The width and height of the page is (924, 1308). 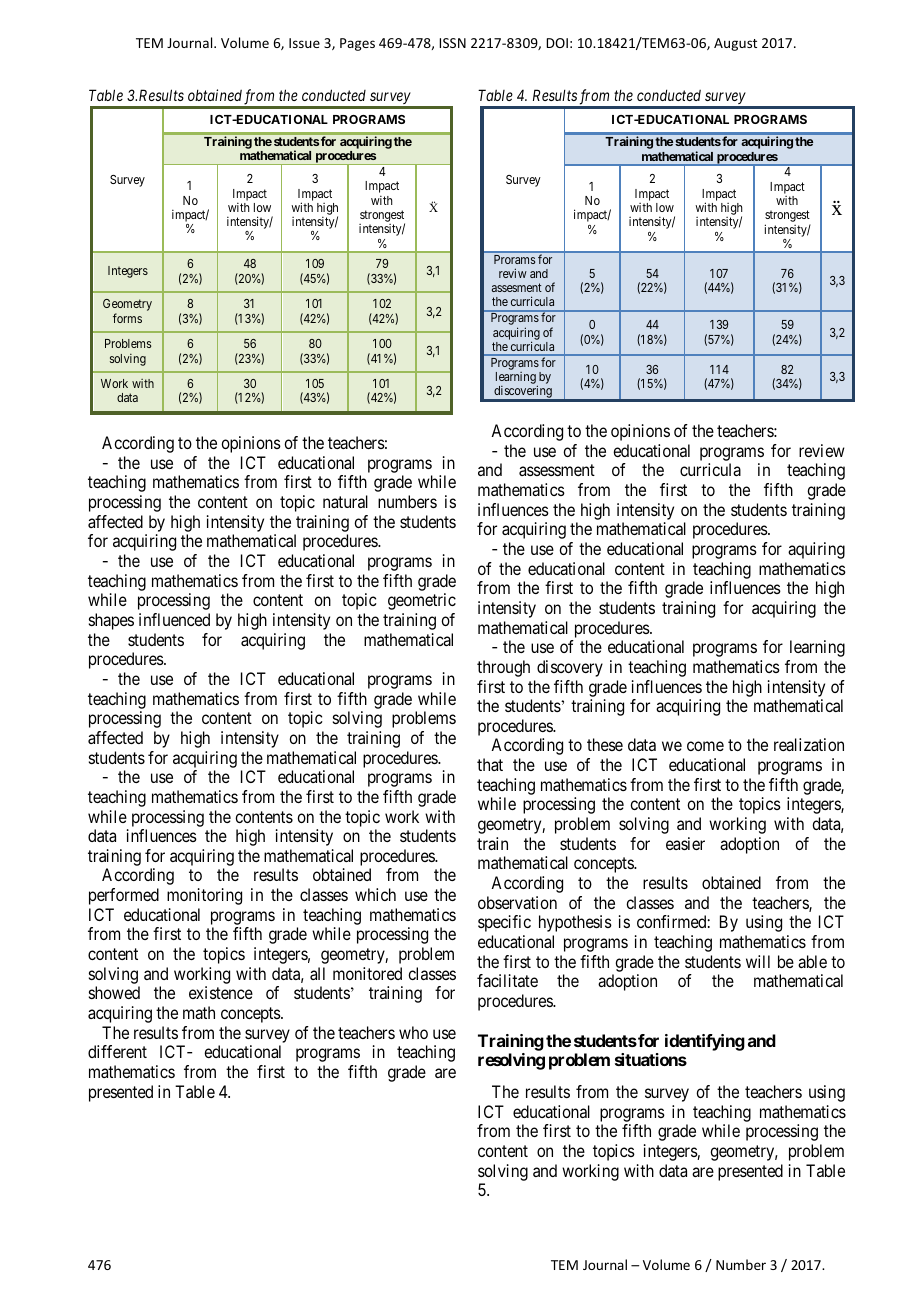 What do you see at coordinates (822, 450) in the page?
I see `review` at bounding box center [822, 450].
